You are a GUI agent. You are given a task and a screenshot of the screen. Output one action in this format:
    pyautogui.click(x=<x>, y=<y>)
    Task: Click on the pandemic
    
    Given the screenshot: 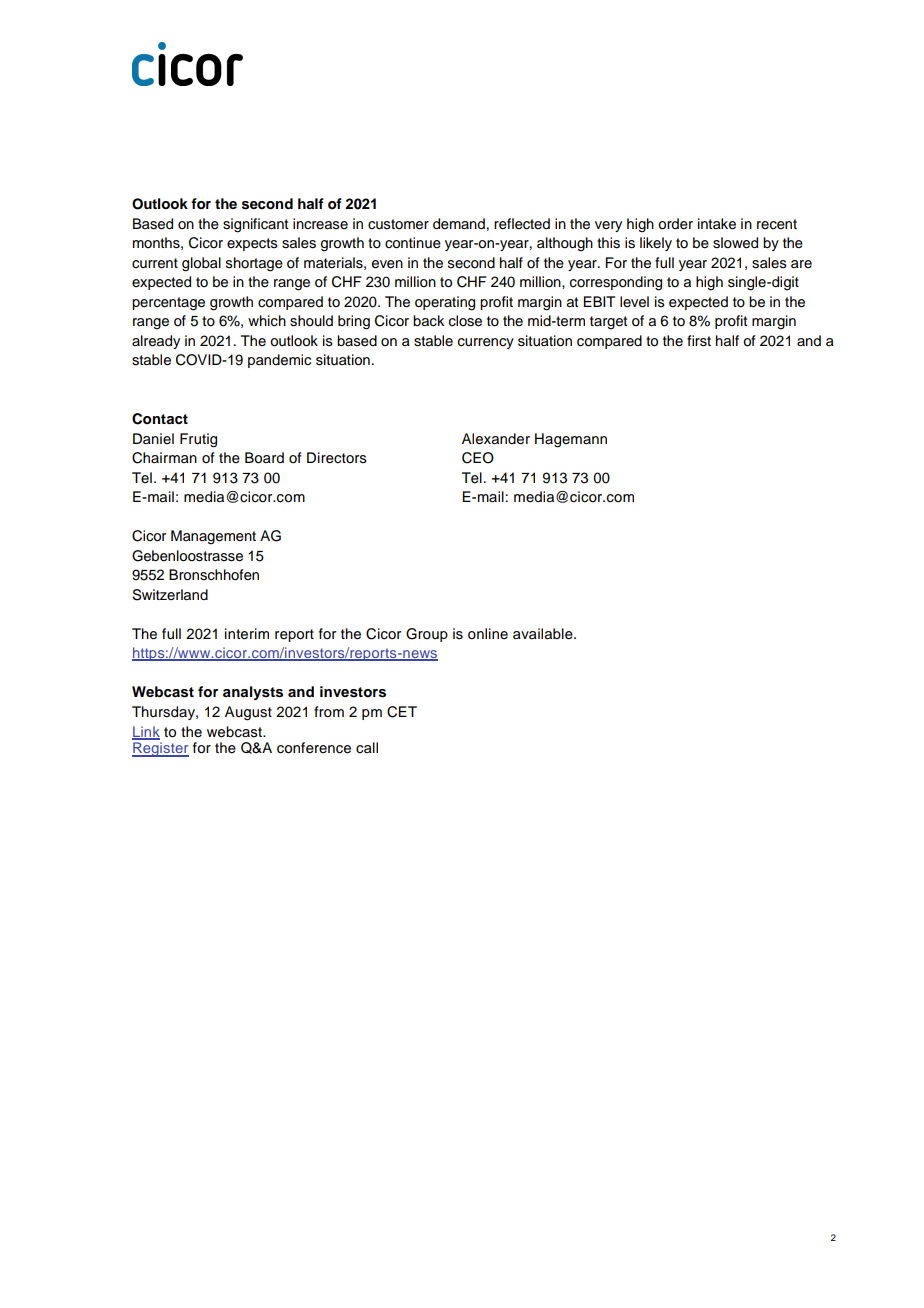 What is the action you would take?
    pyautogui.click(x=279, y=361)
